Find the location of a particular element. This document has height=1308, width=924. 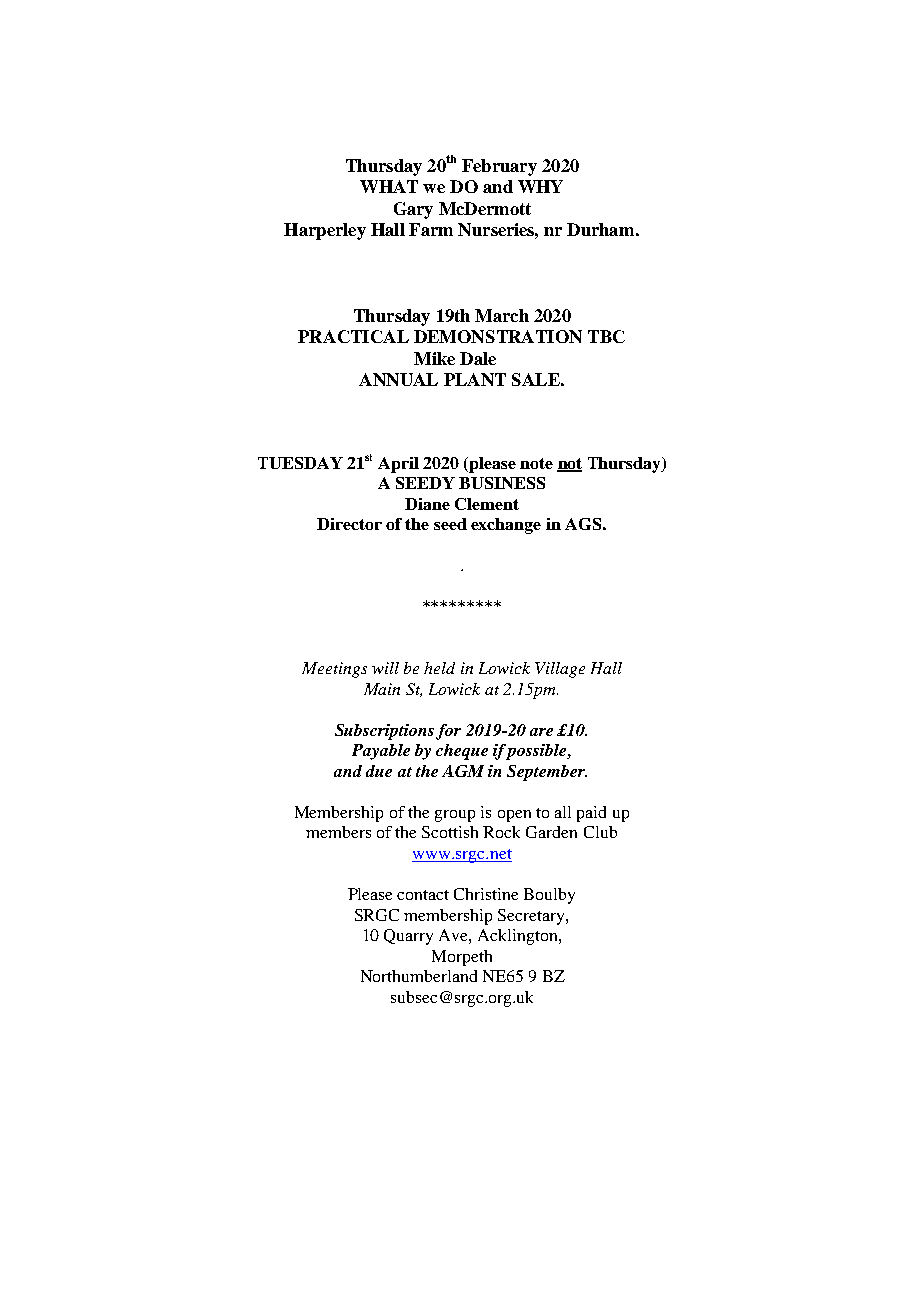

Northumberland is located at coordinates (419, 976).
